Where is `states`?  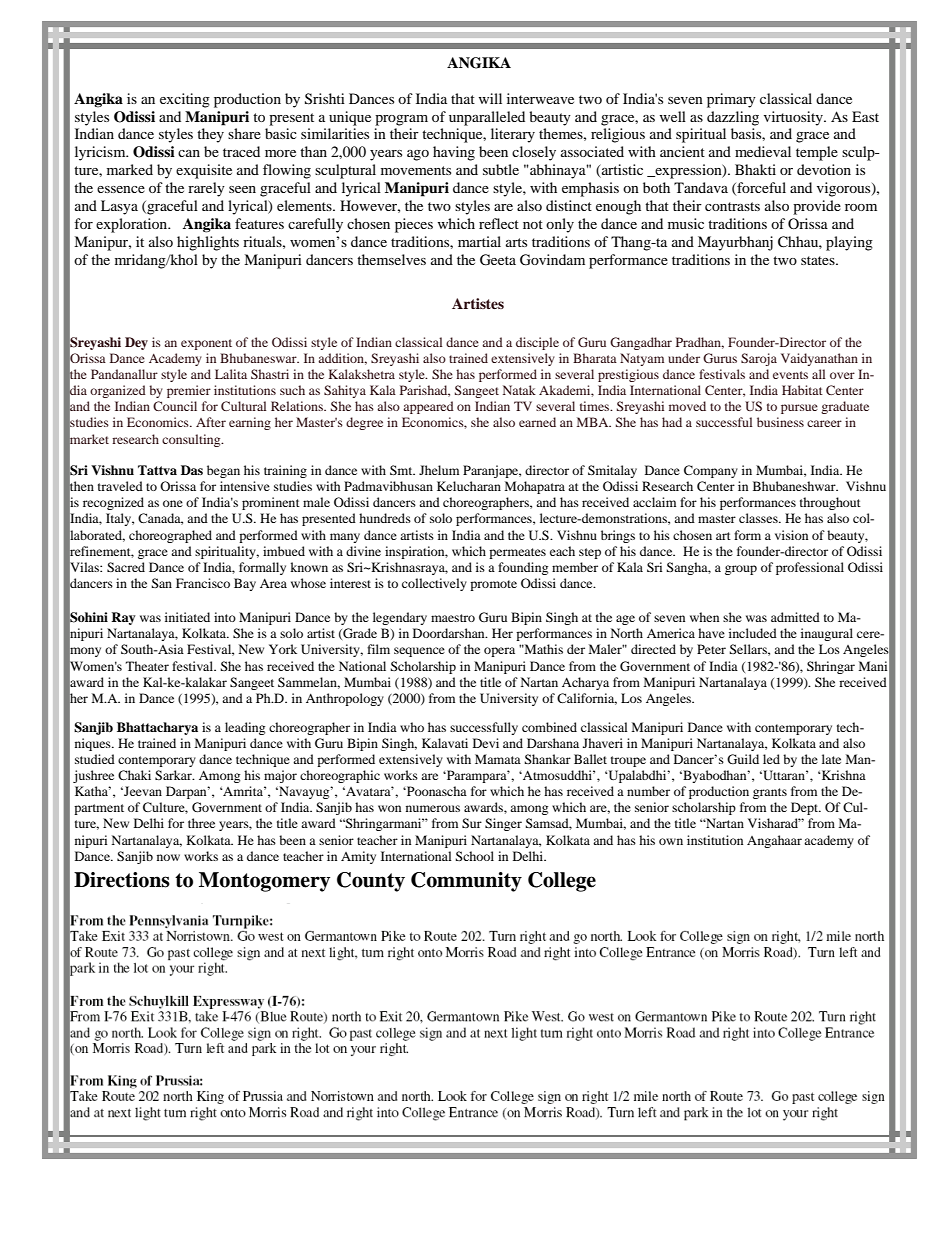 states is located at coordinates (819, 260).
